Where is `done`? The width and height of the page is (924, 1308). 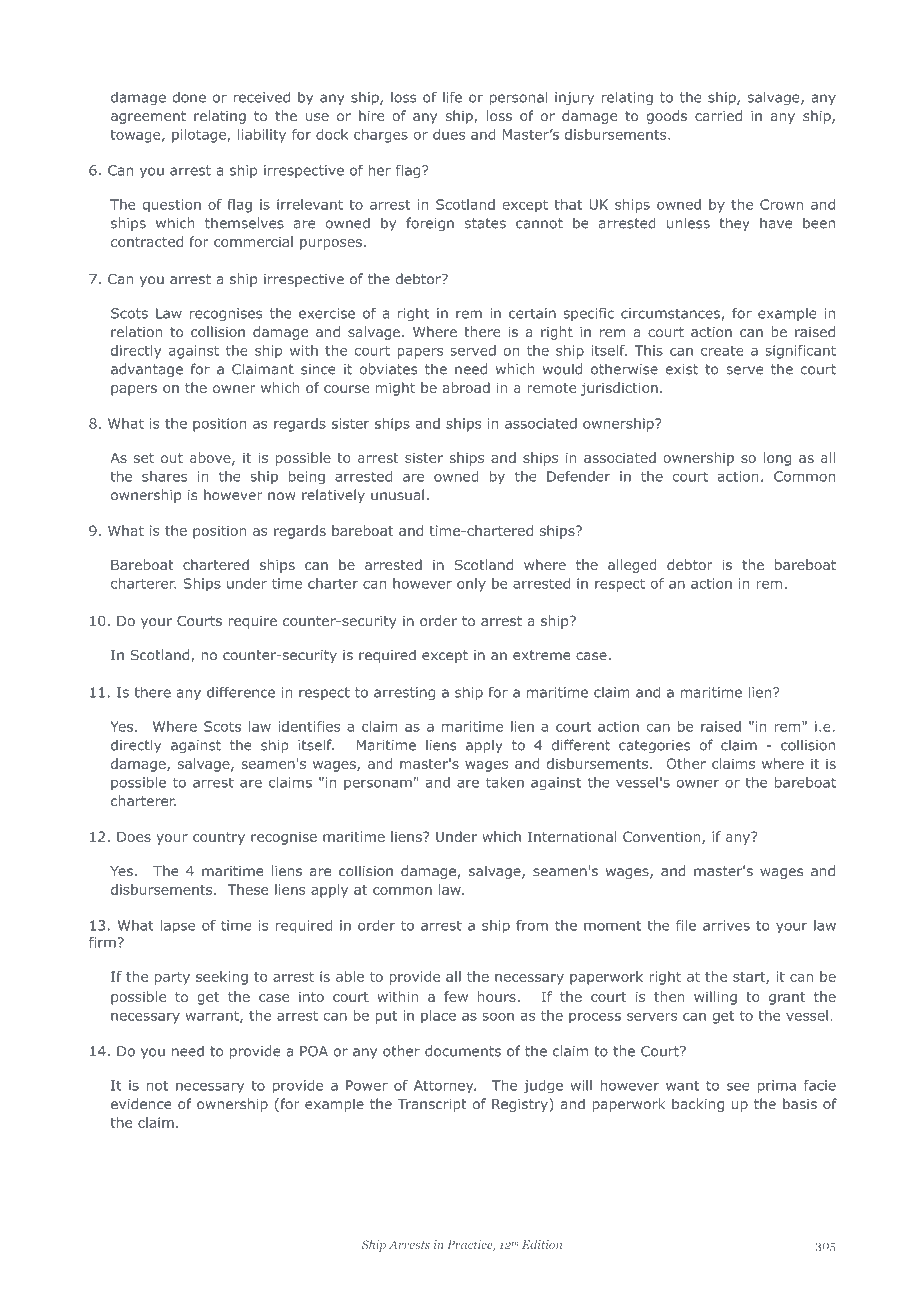
done is located at coordinates (189, 97).
